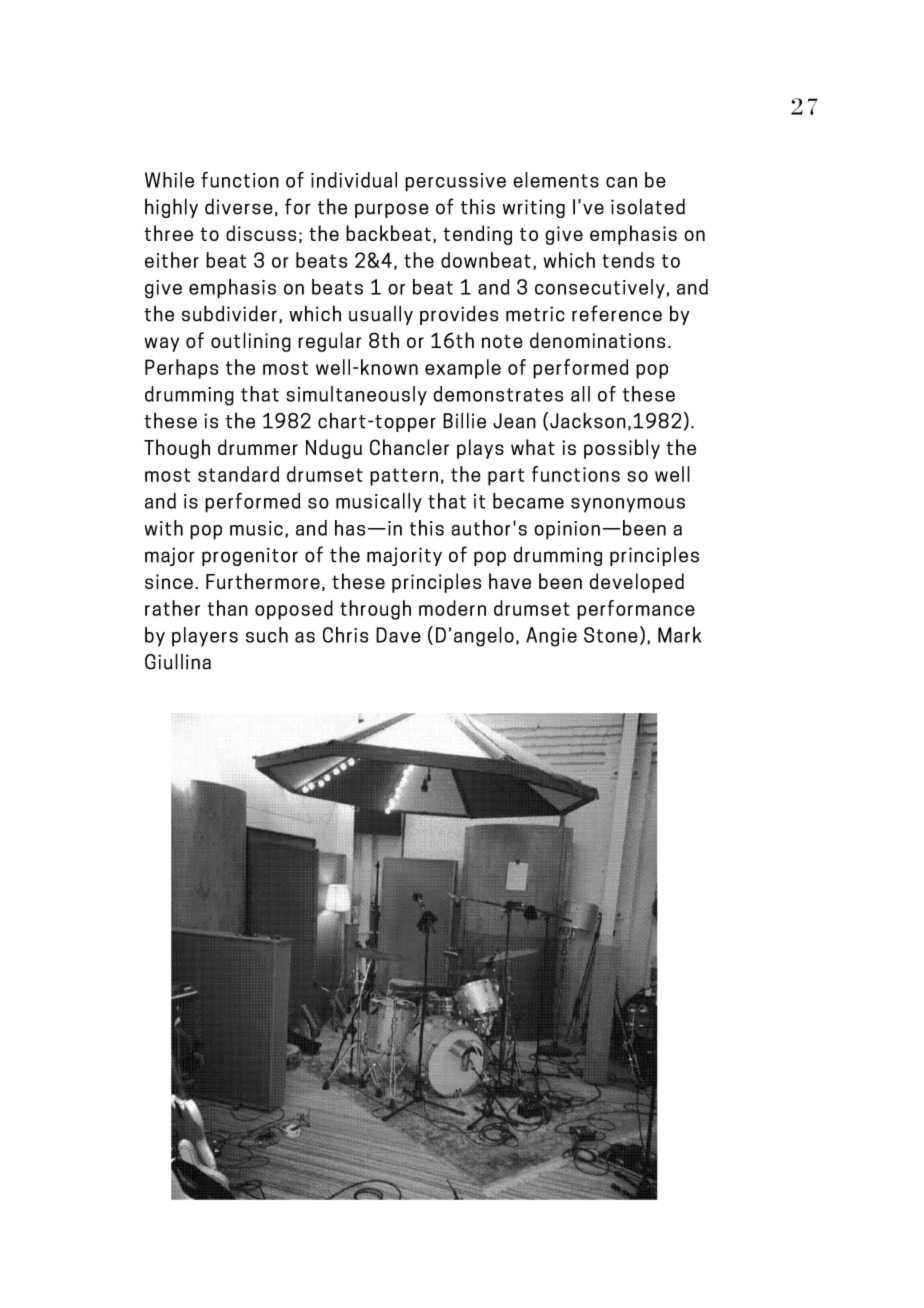 The width and height of the page is (924, 1308). Describe the element at coordinates (239, 206) in the page. I see `diverse` at that location.
